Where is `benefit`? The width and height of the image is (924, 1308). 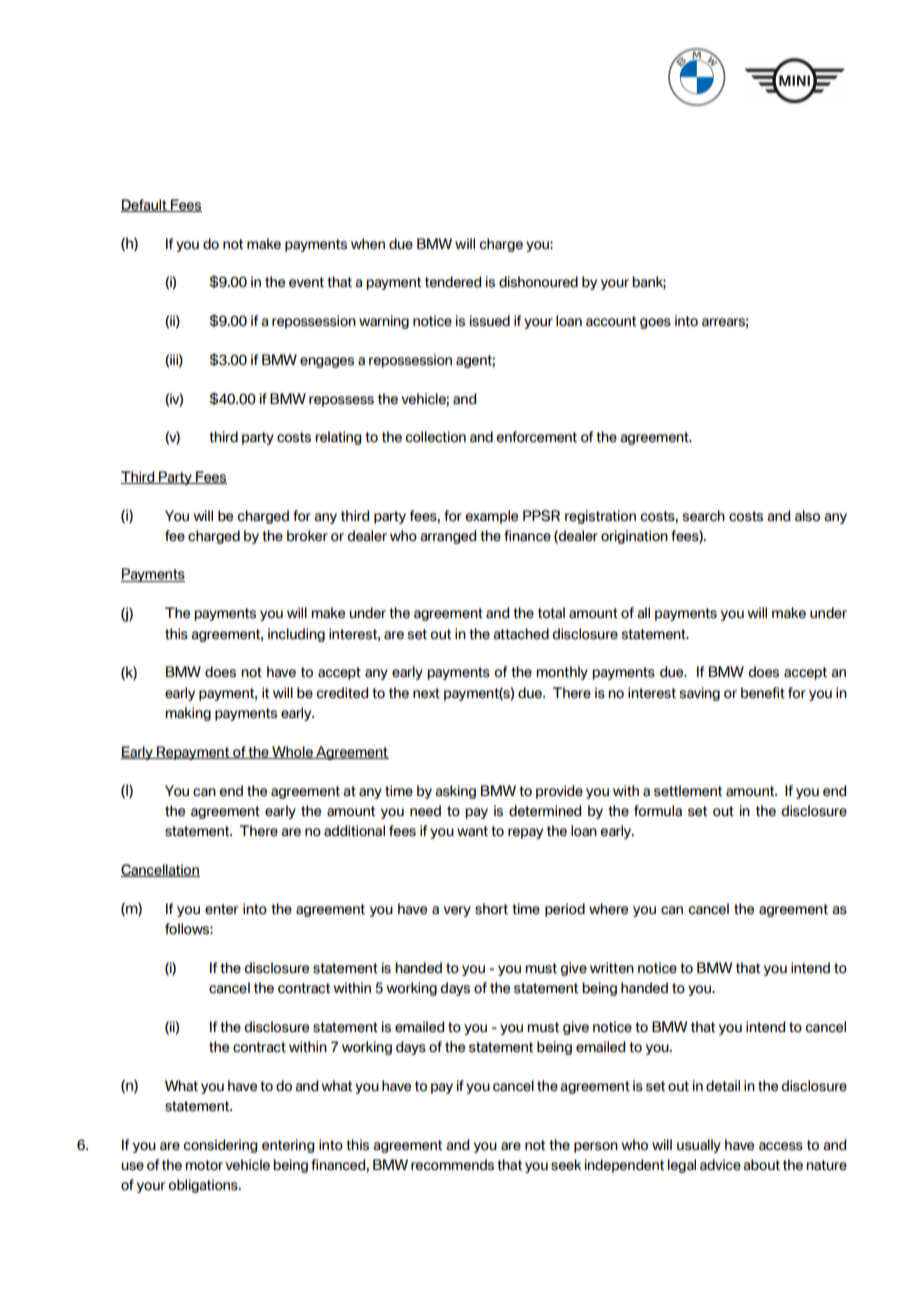
benefit is located at coordinates (763, 693).
